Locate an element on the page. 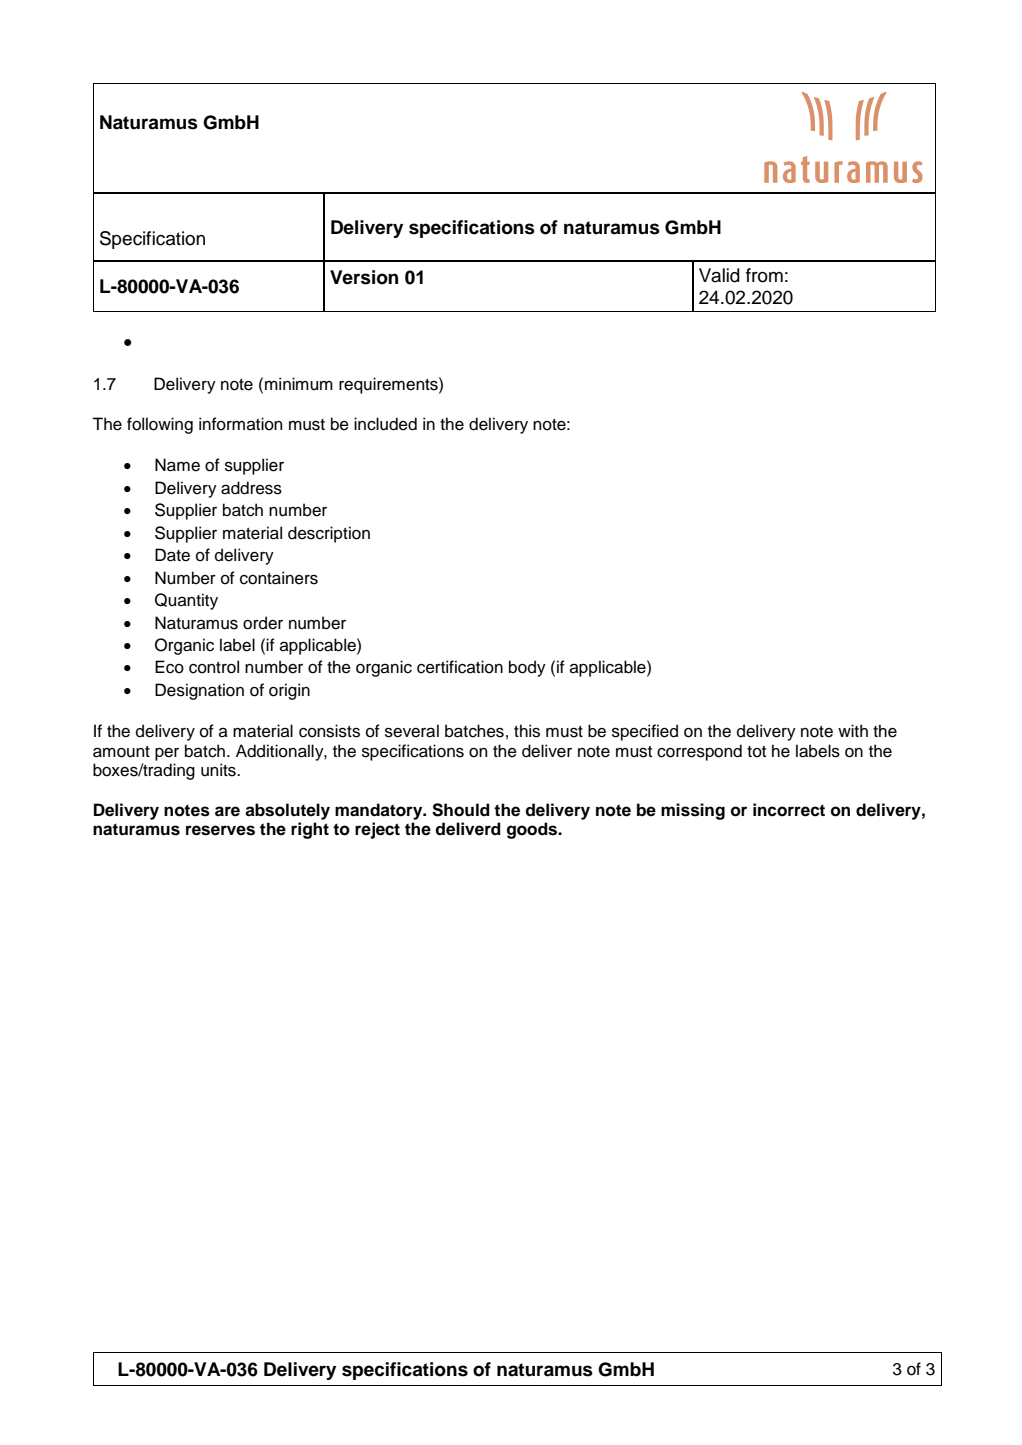 This document has height=1445, width=1022. Date is located at coordinates (172, 555).
